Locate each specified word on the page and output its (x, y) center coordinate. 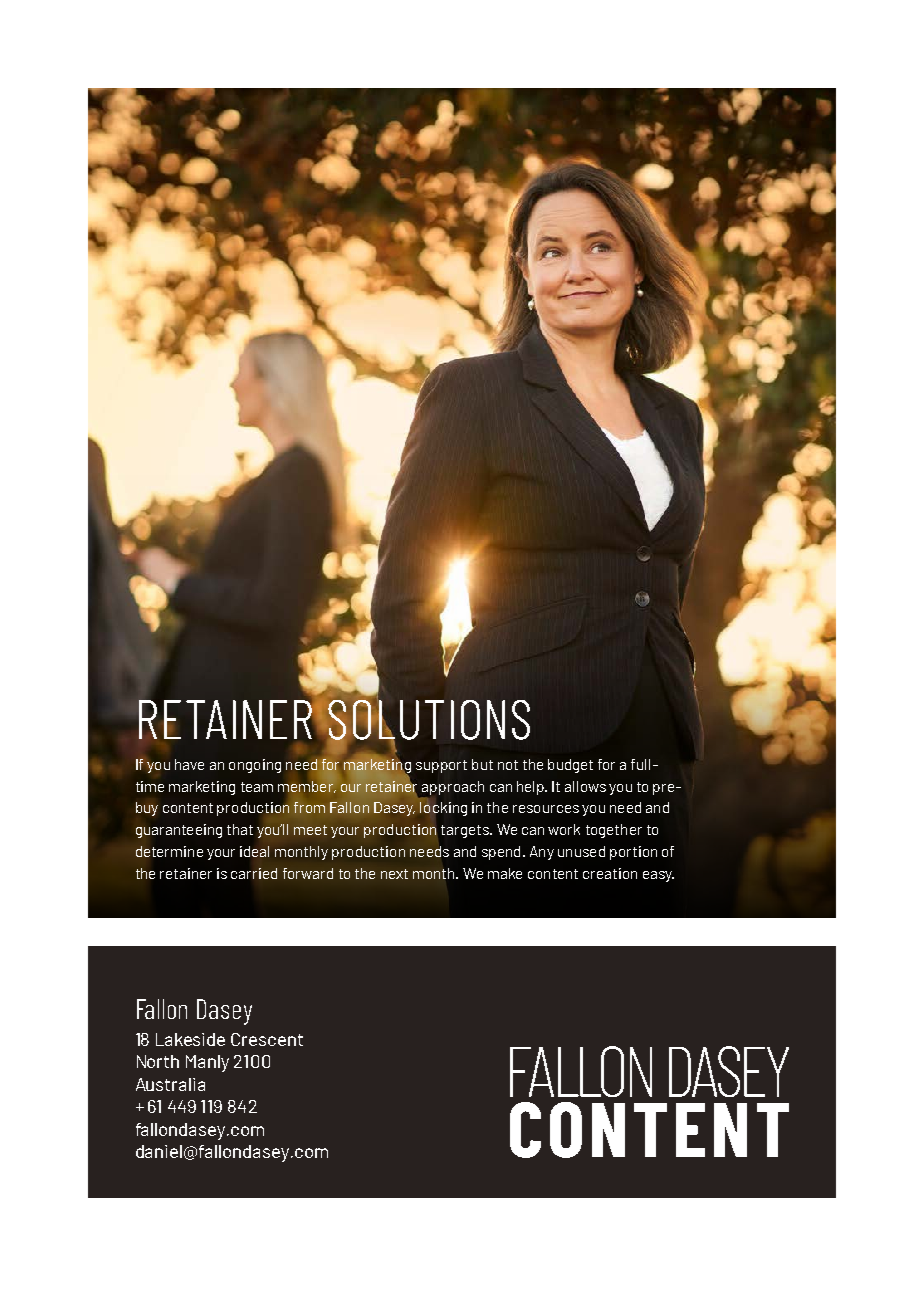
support (441, 766)
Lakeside (190, 1039)
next (394, 874)
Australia (170, 1084)
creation (610, 873)
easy (658, 876)
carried (254, 873)
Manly (207, 1063)
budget (570, 766)
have (189, 764)
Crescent (267, 1039)
